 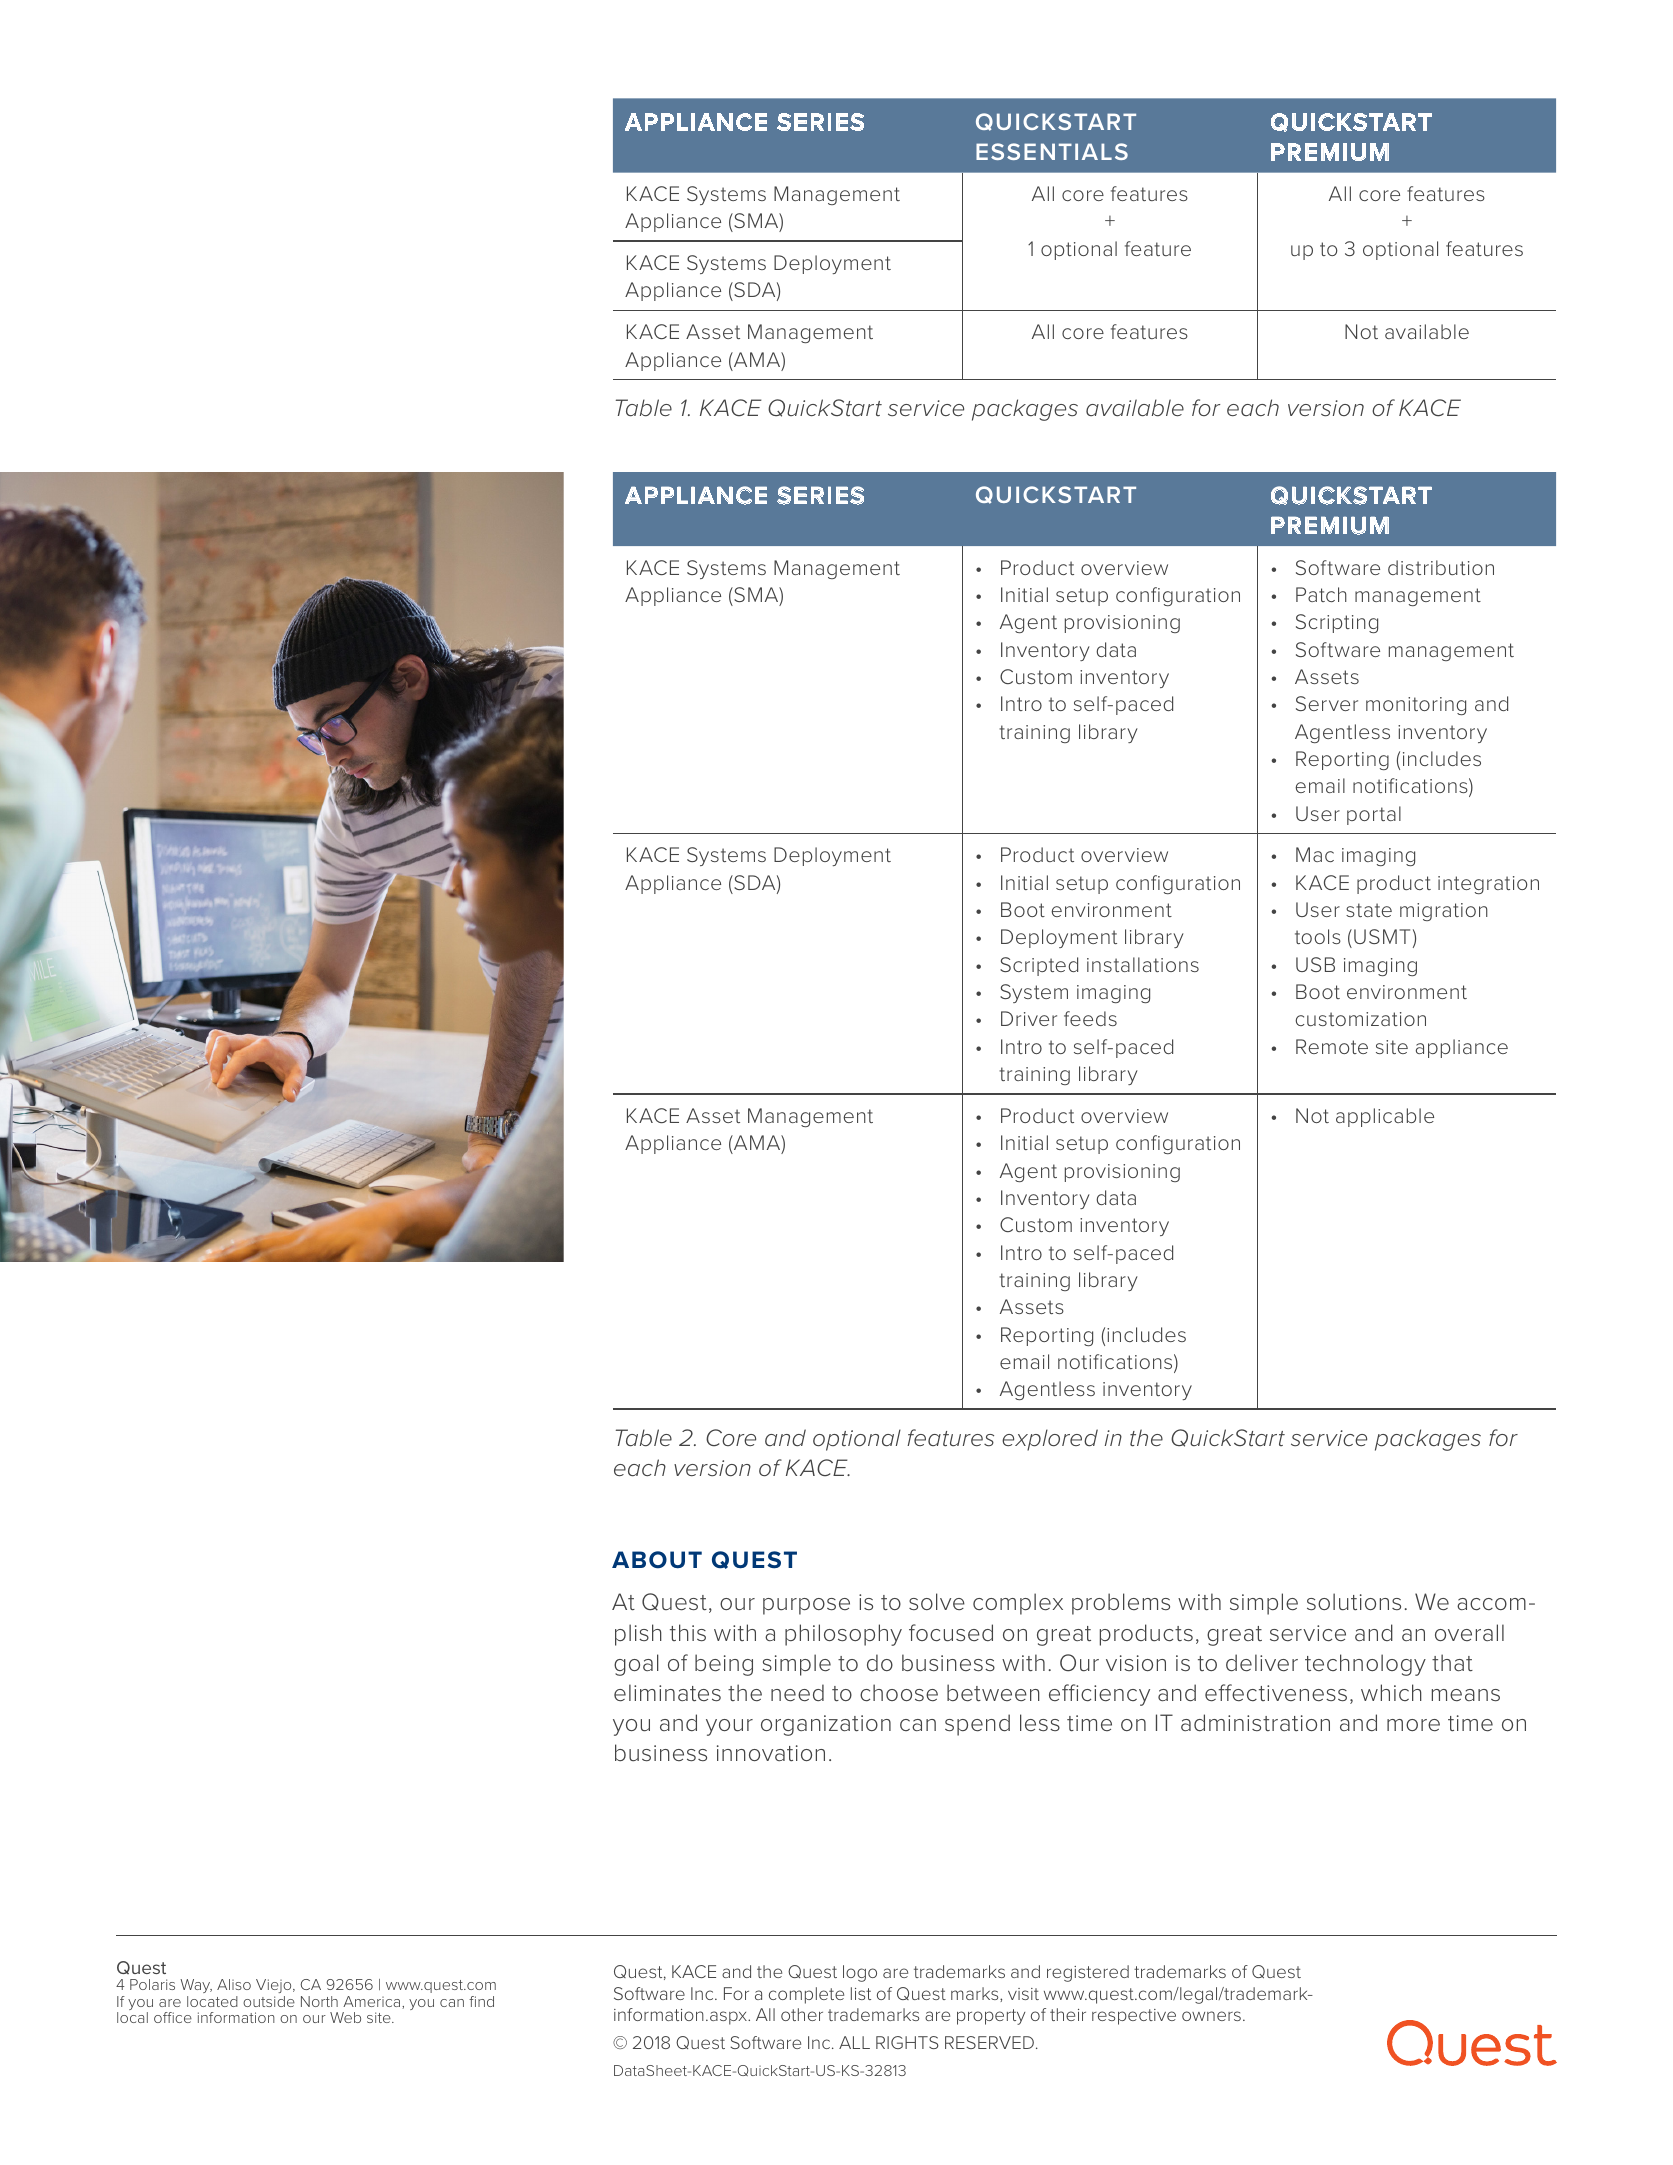 I want to click on portal, so click(x=1374, y=815).
